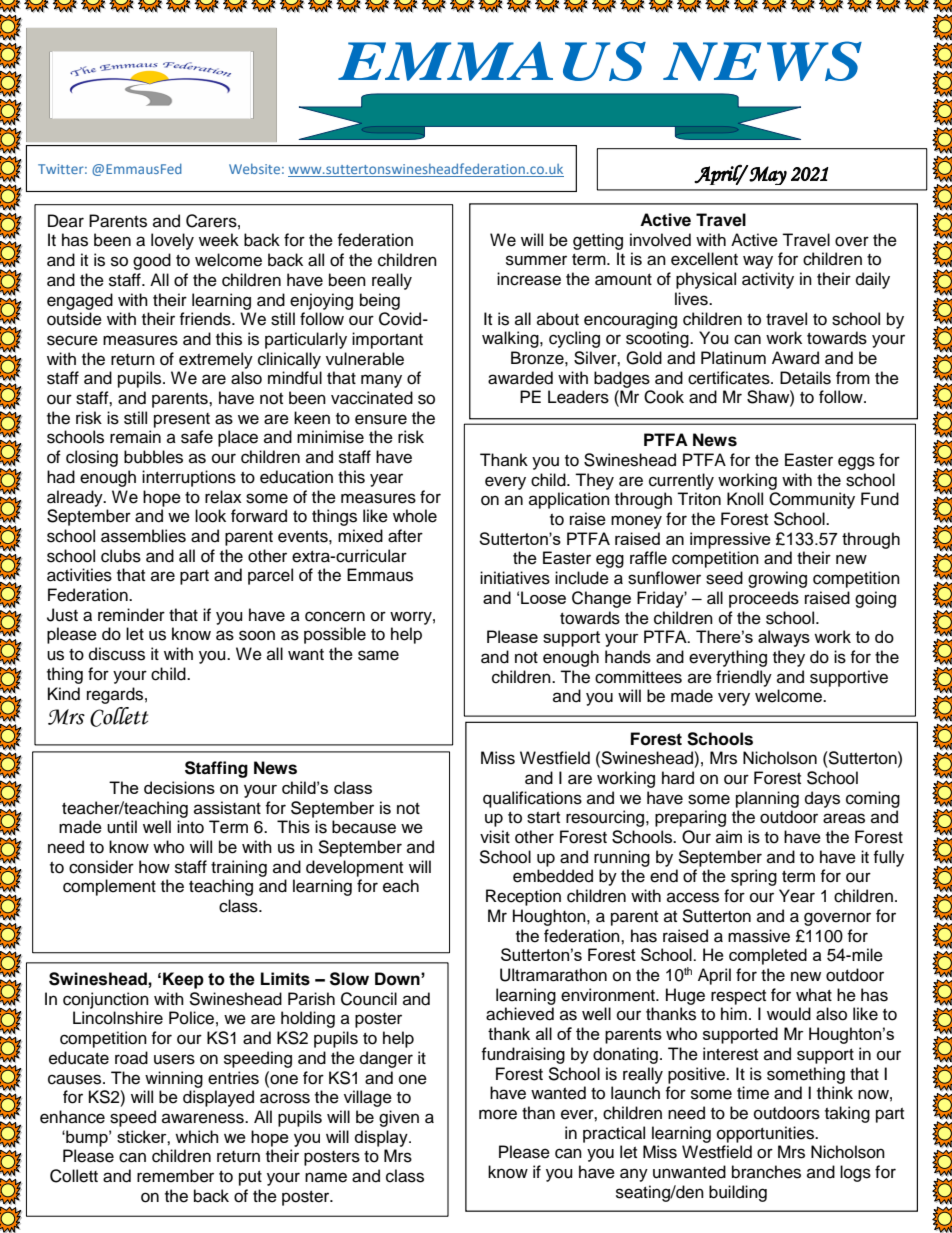  Describe the element at coordinates (768, 175) in the screenshot. I see `May` at that location.
